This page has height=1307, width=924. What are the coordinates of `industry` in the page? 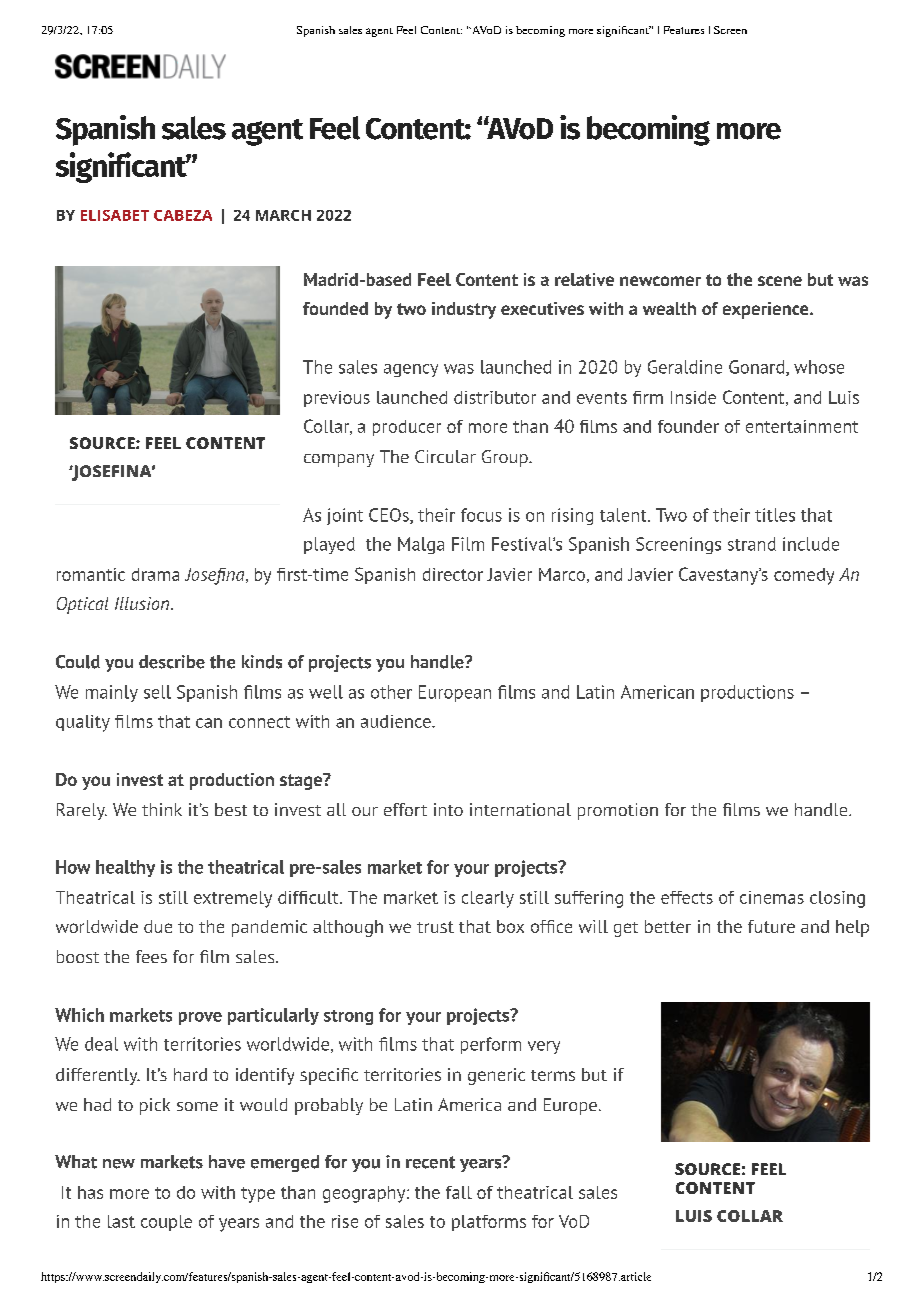 It's located at (464, 310).
